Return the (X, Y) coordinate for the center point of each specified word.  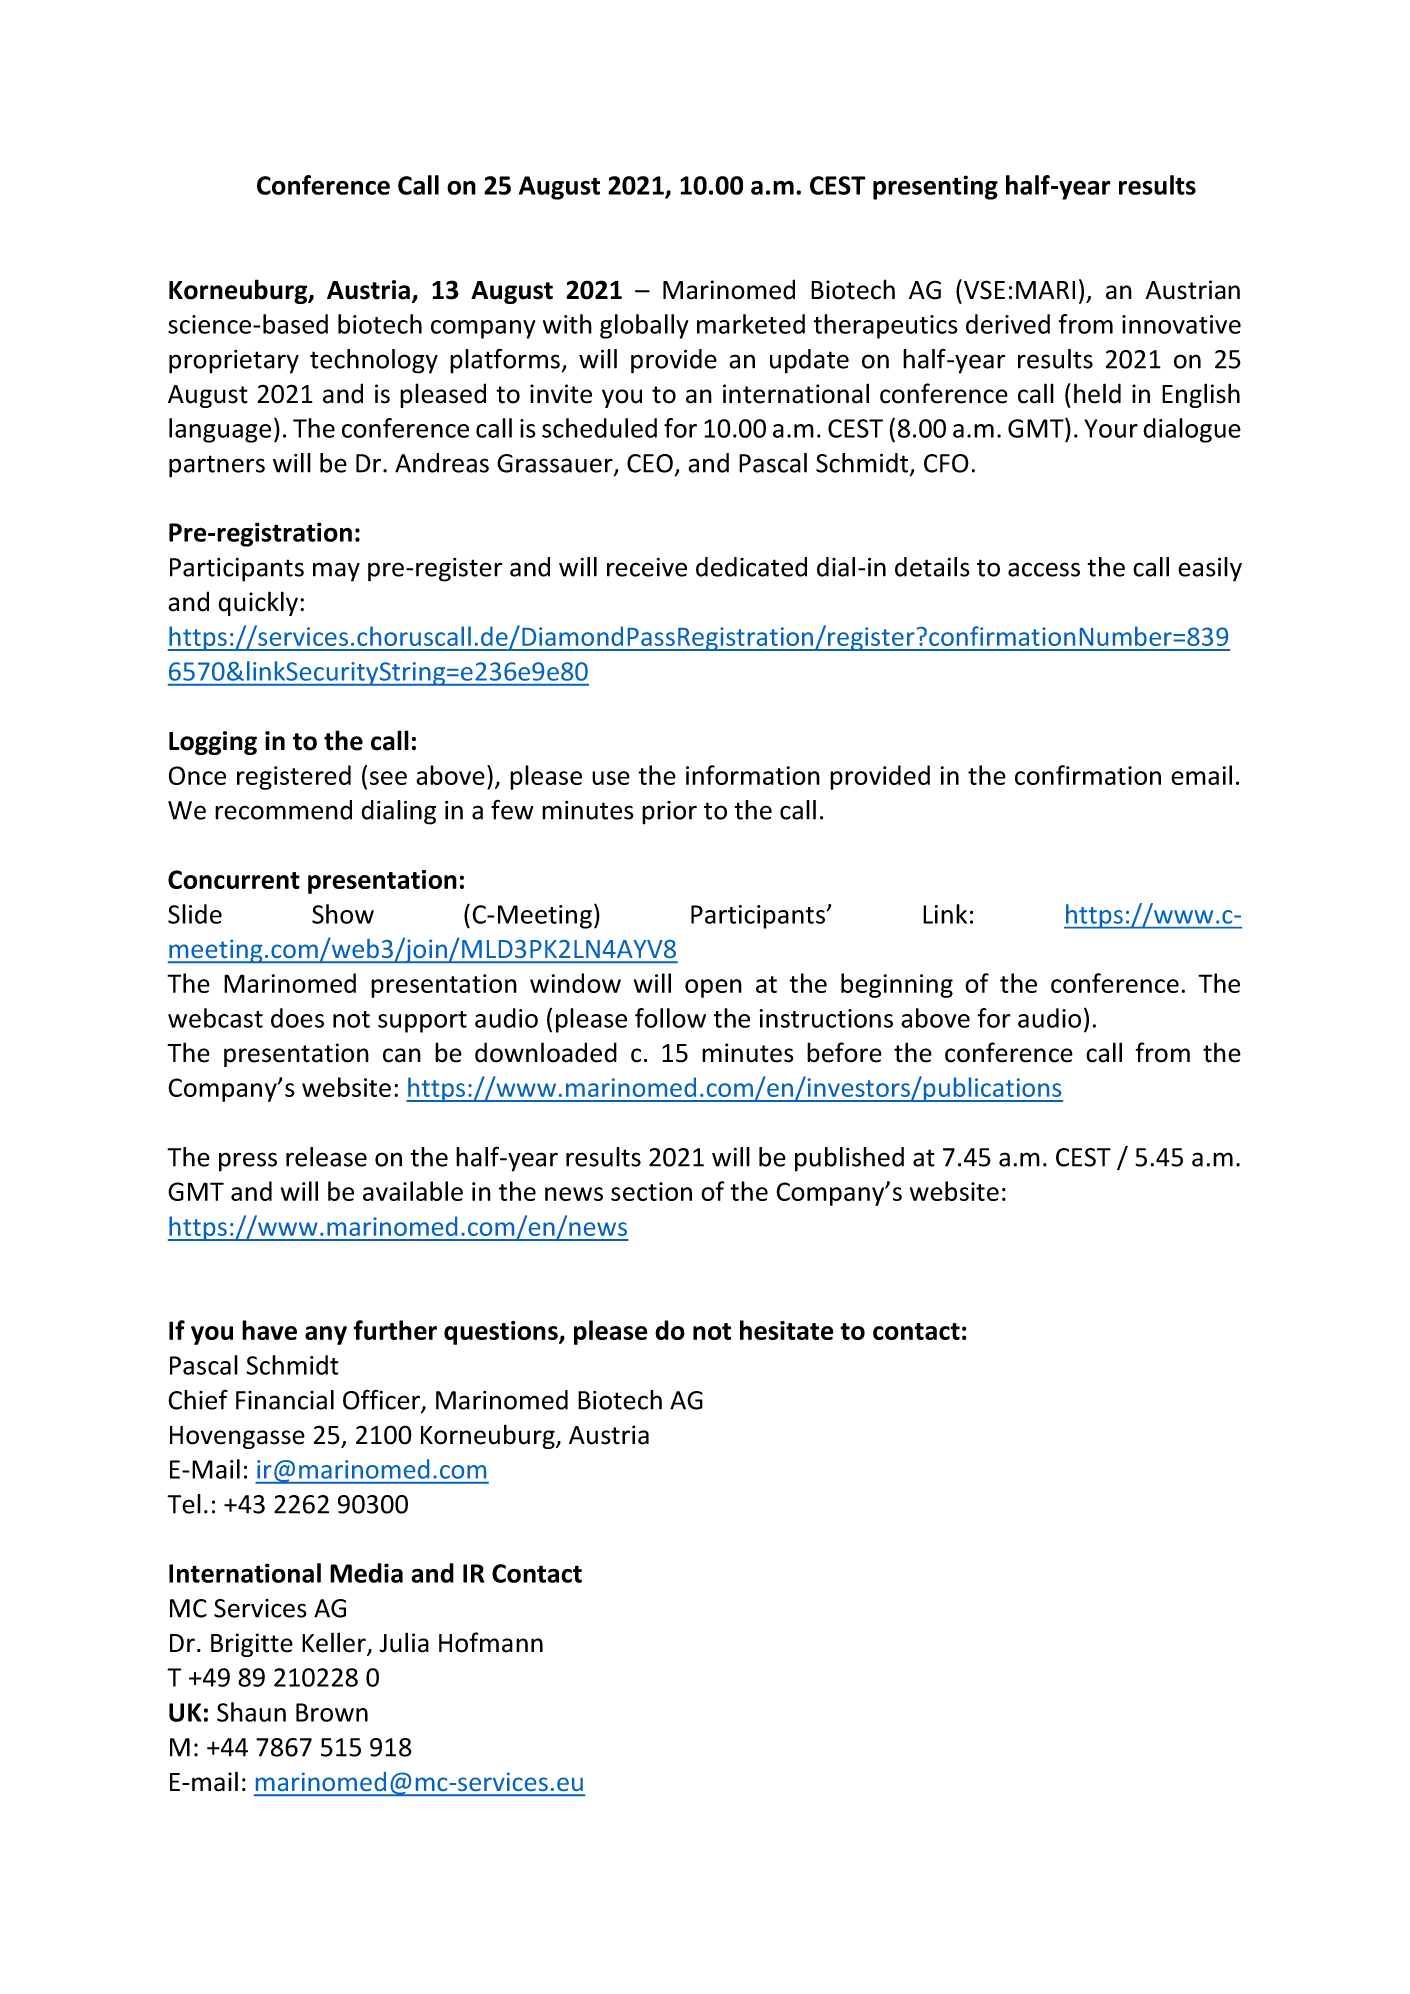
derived (1008, 324)
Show (343, 914)
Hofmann (491, 1642)
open (713, 988)
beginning (897, 985)
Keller (335, 1643)
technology (374, 361)
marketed (751, 324)
